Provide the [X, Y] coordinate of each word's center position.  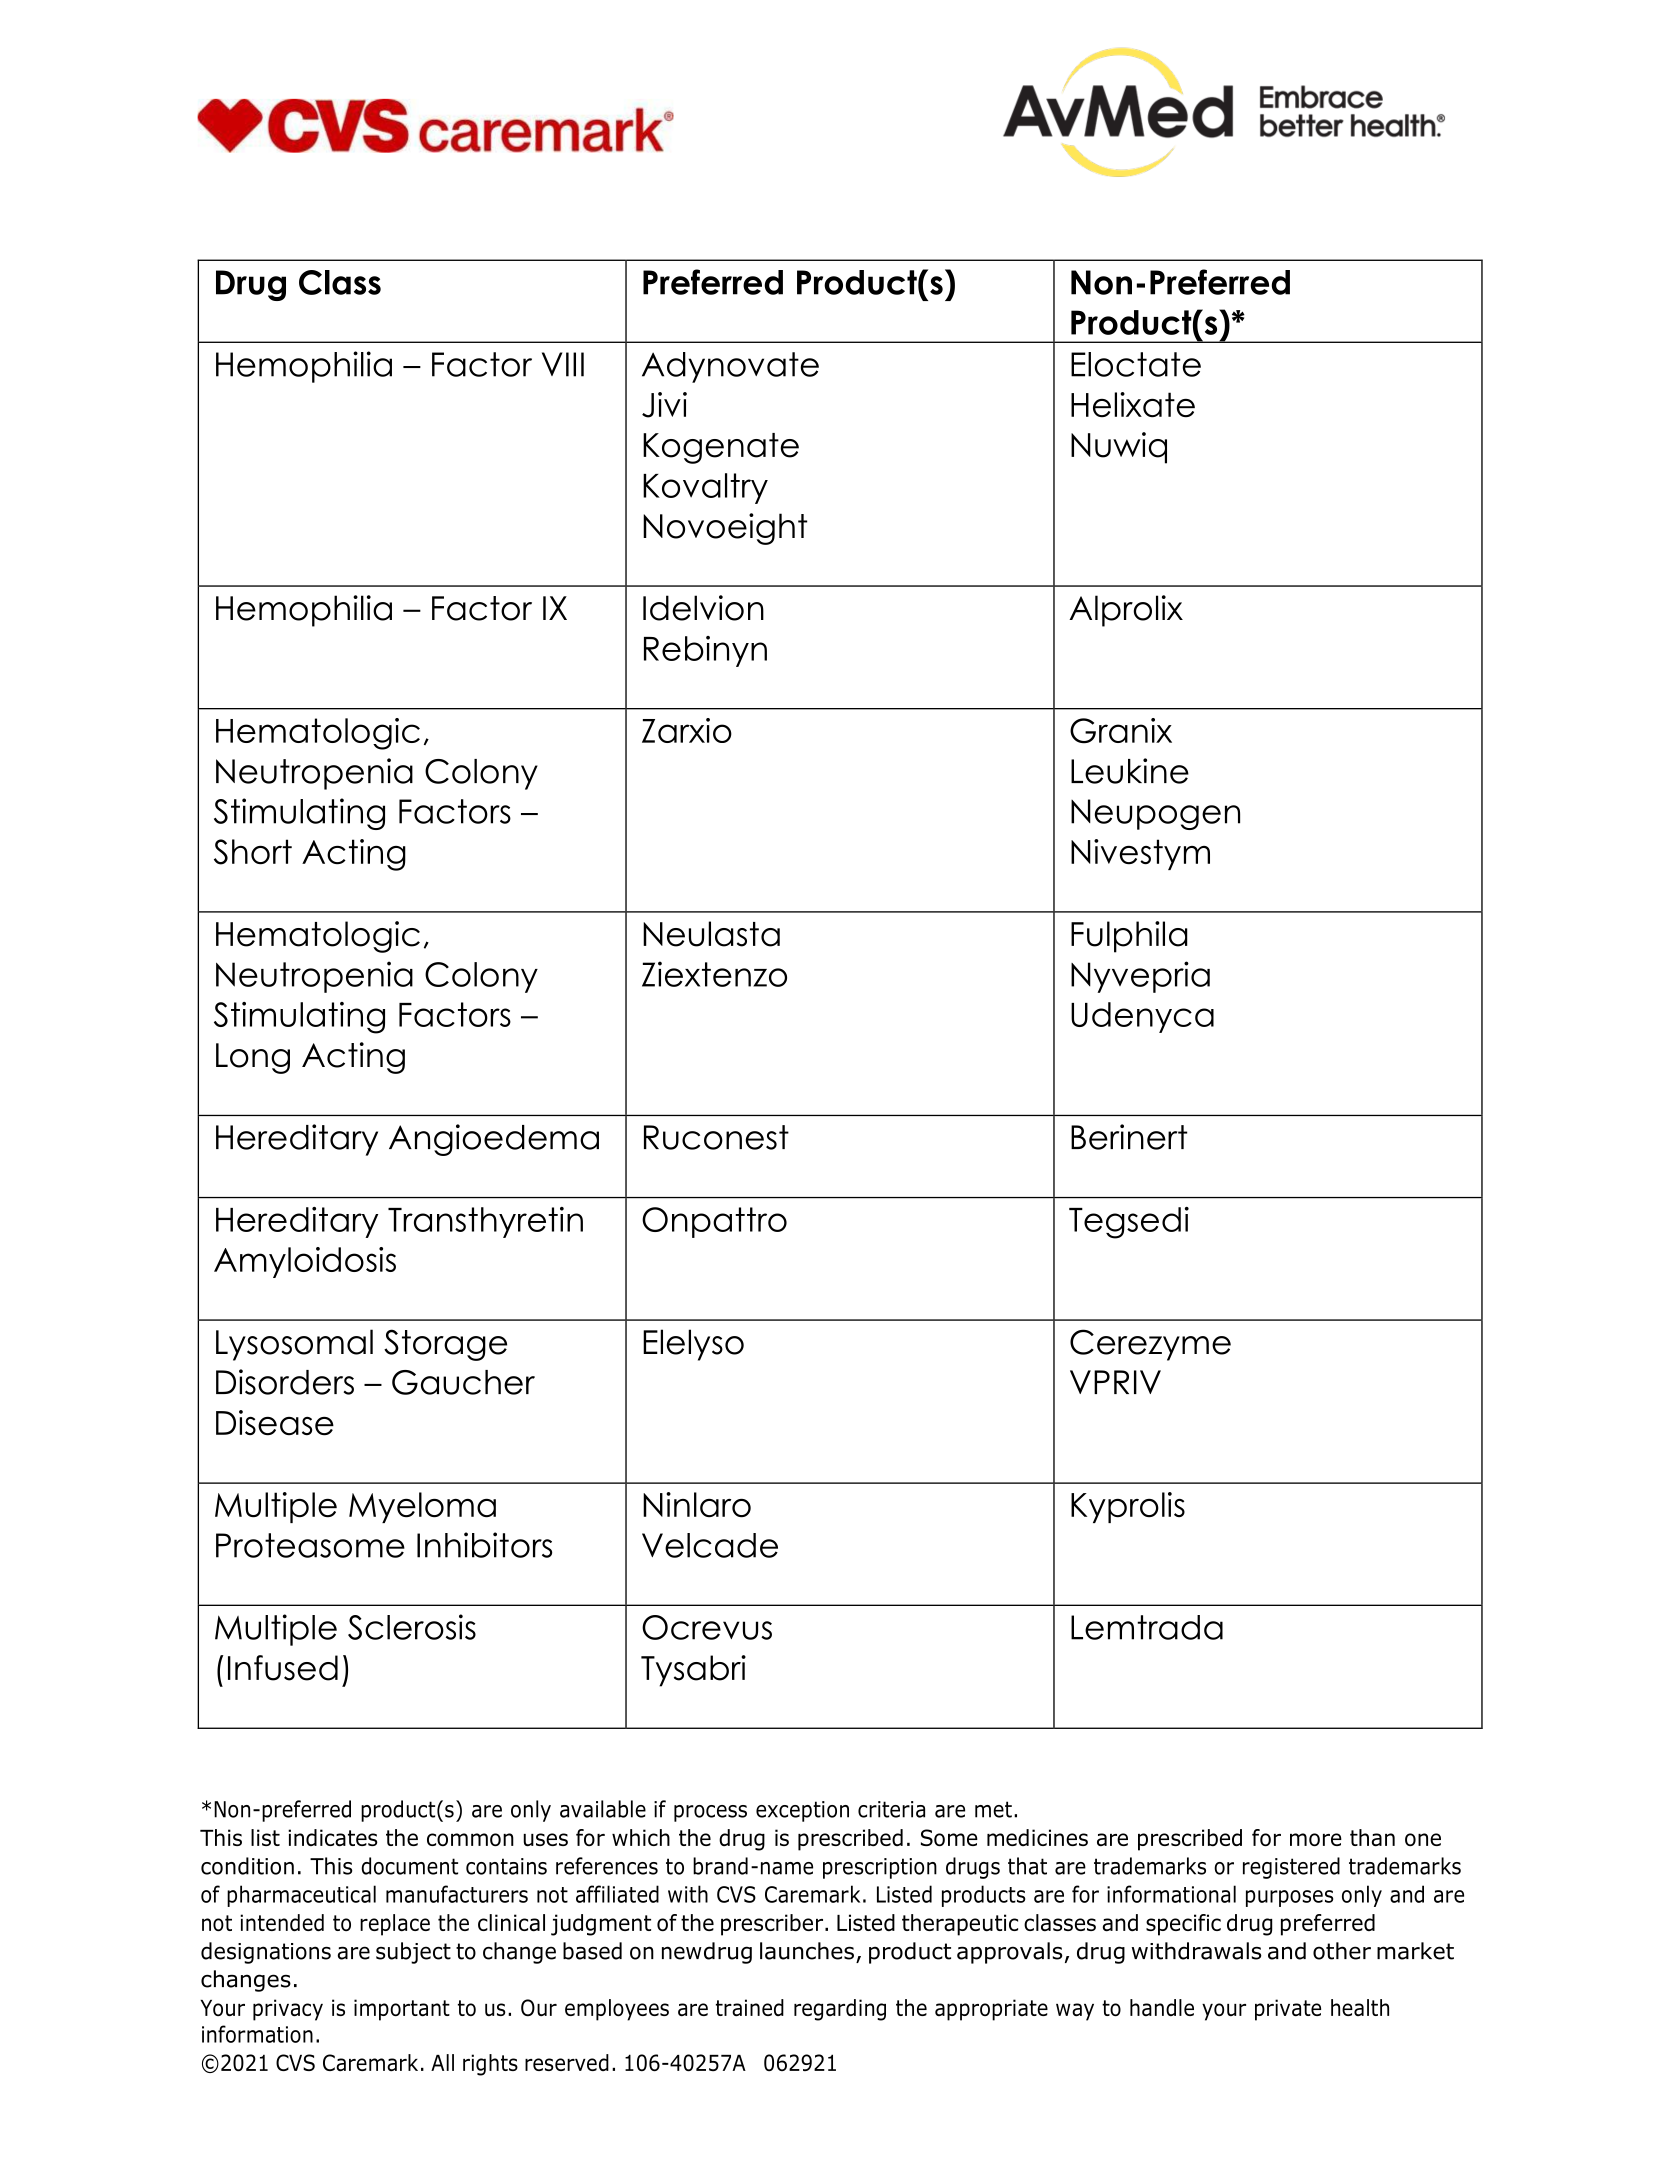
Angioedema [494, 1140]
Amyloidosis [305, 1262]
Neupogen [1155, 814]
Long [253, 1058]
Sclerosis [412, 1627]
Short [253, 852]
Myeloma [422, 1507]
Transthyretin [485, 1222]
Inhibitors [484, 1545]
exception [802, 1811]
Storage [445, 1345]
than [1372, 1838]
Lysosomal [294, 1345]
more [1316, 1839]
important [402, 2010]
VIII [563, 364]
